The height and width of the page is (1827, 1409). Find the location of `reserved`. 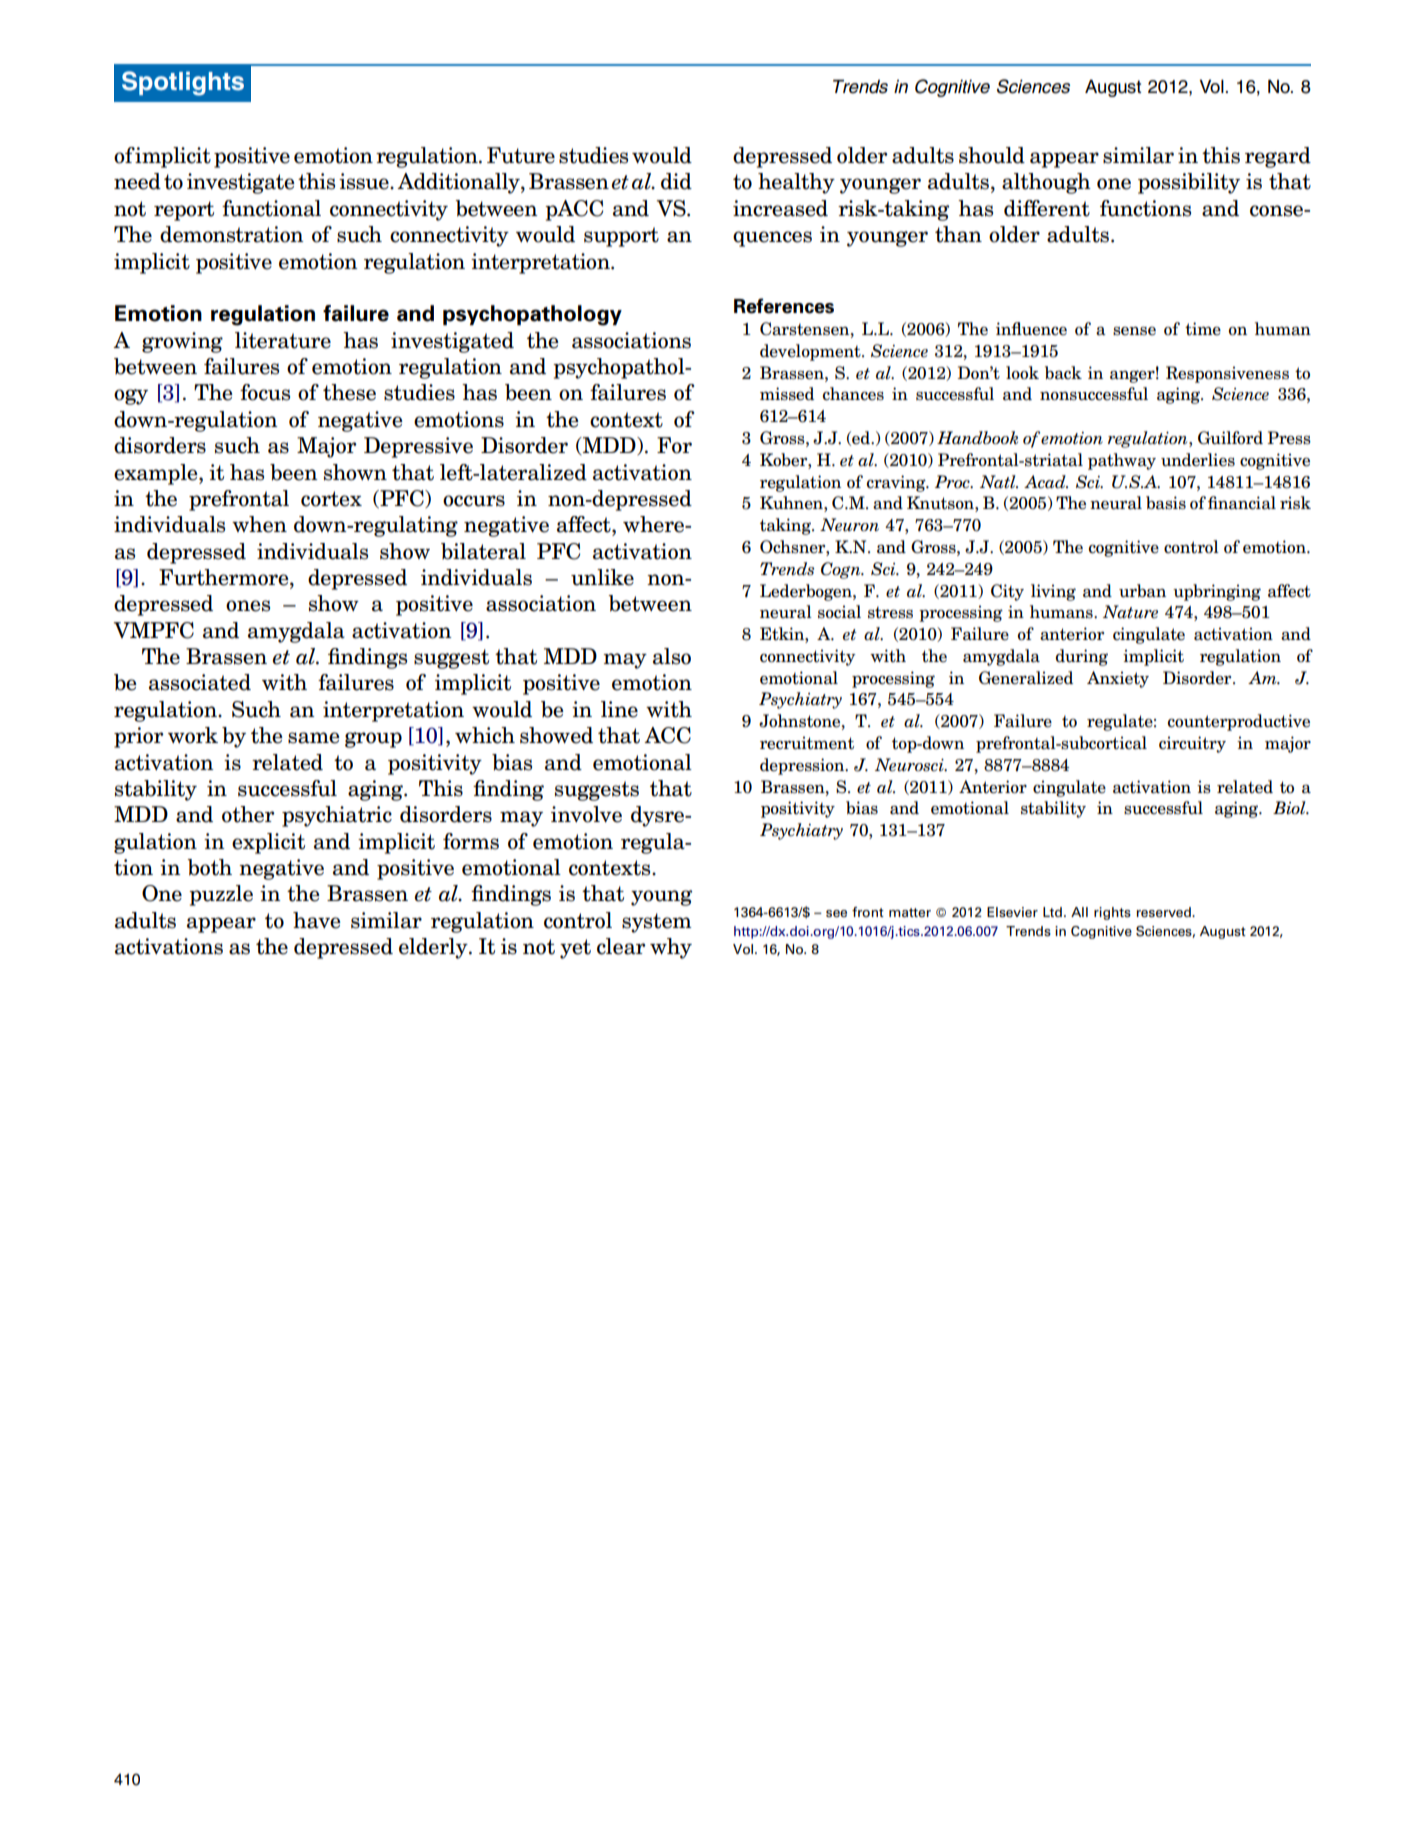

reserved is located at coordinates (1164, 912).
